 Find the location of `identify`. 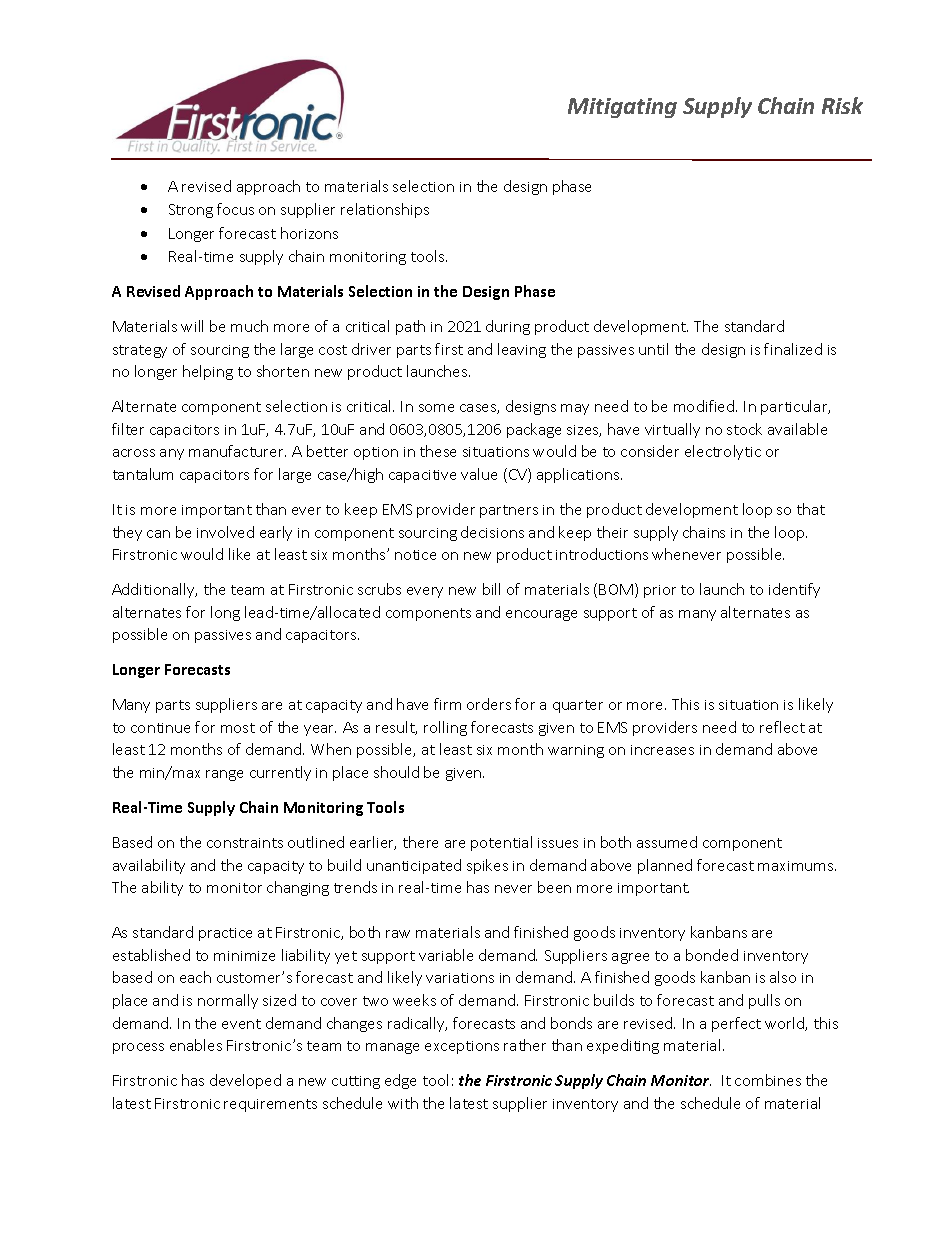

identify is located at coordinates (794, 590).
